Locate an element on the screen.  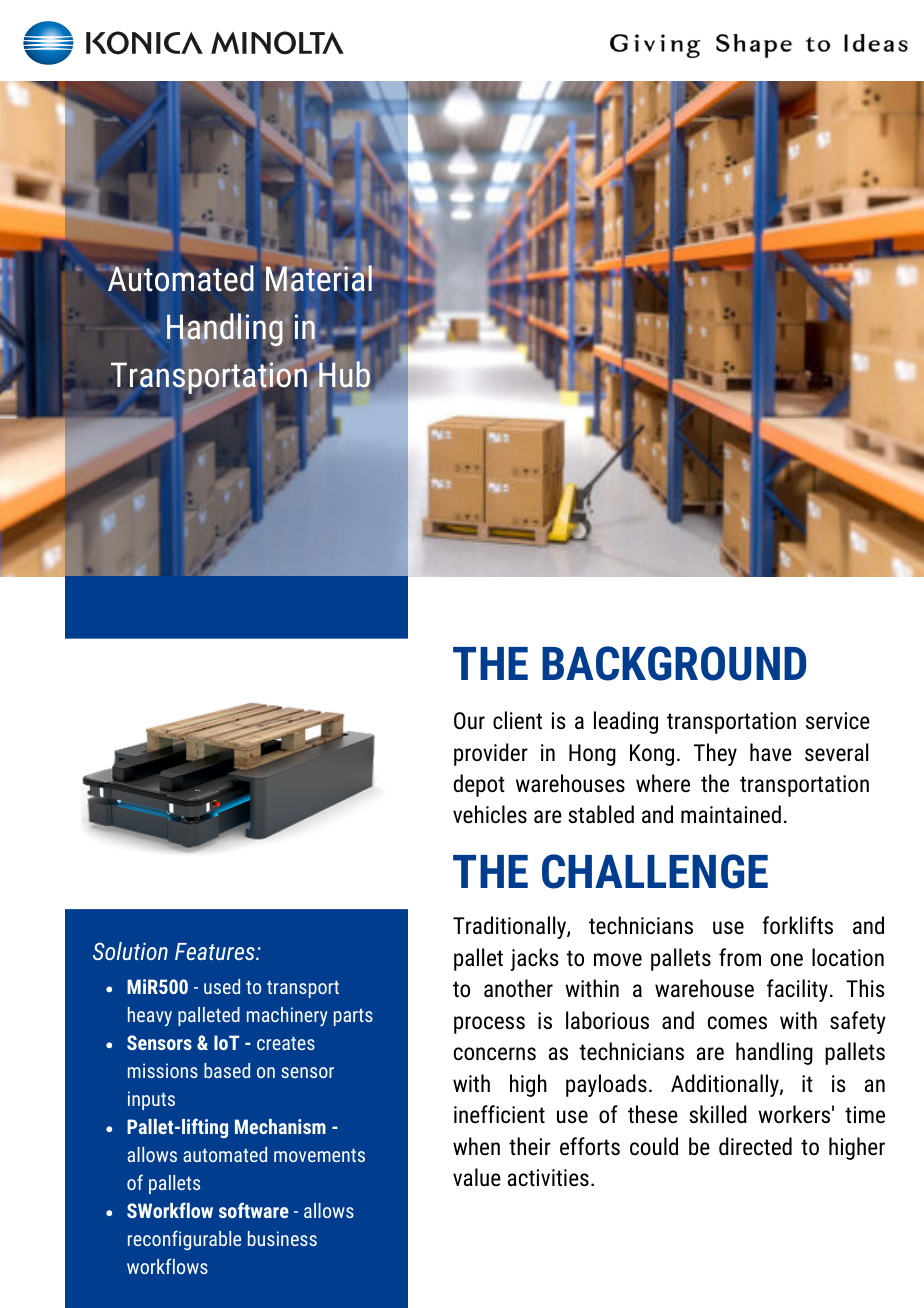
have is located at coordinates (771, 752).
